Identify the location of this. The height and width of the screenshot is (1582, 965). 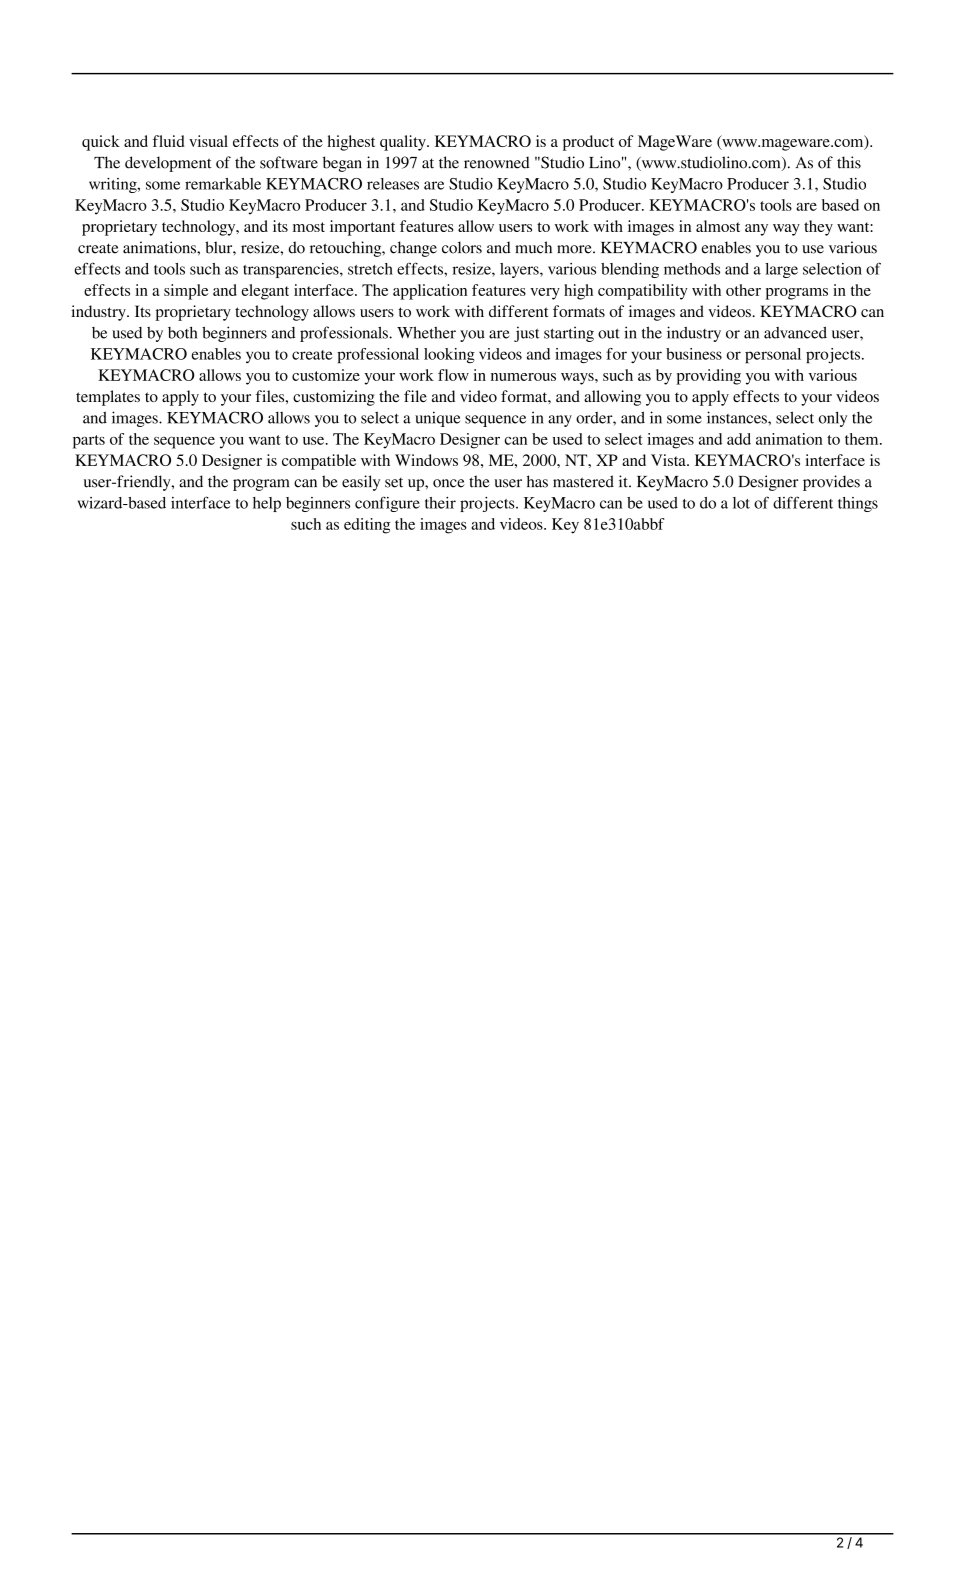
(849, 162).
